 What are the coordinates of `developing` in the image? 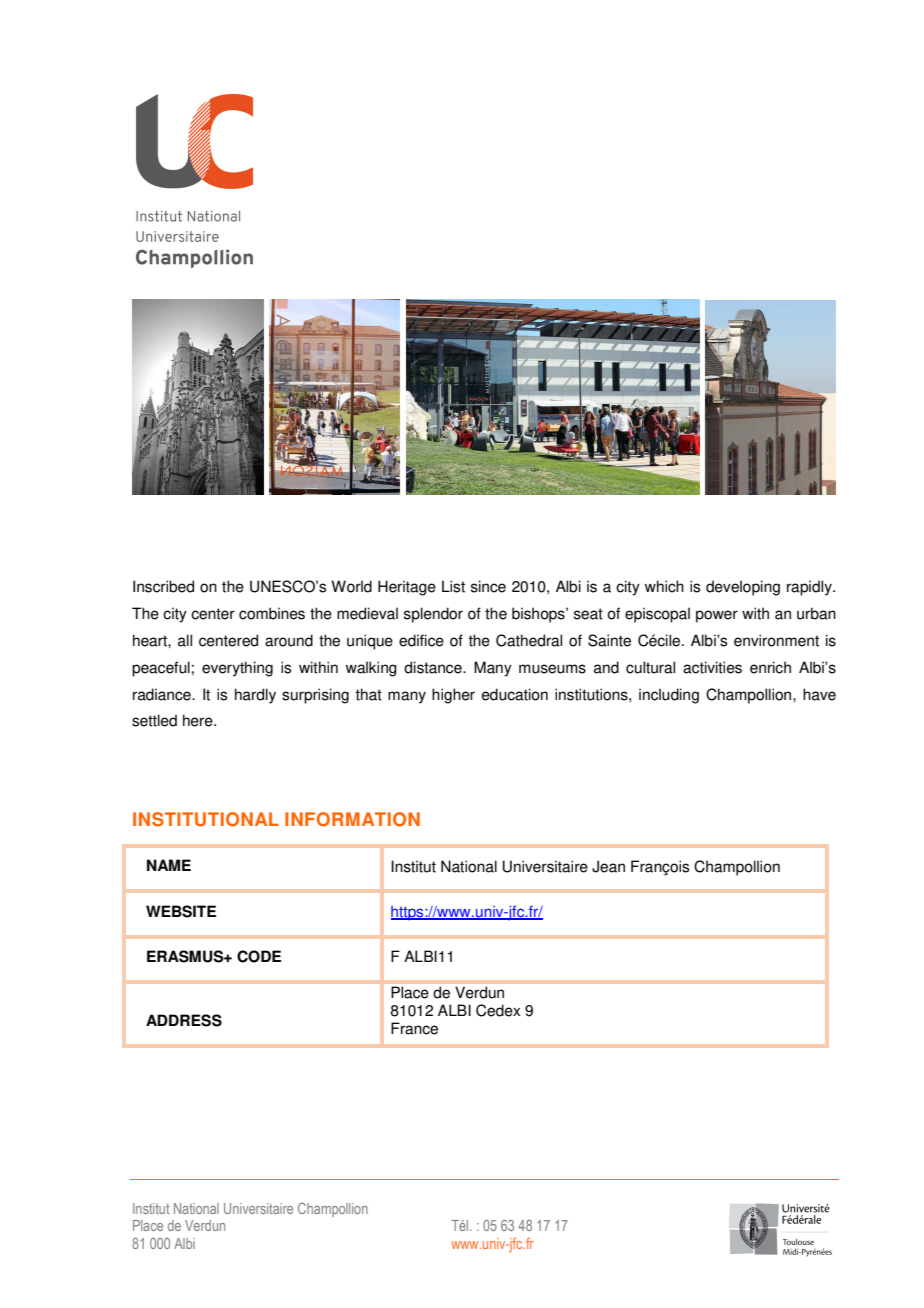 It's located at (743, 588).
